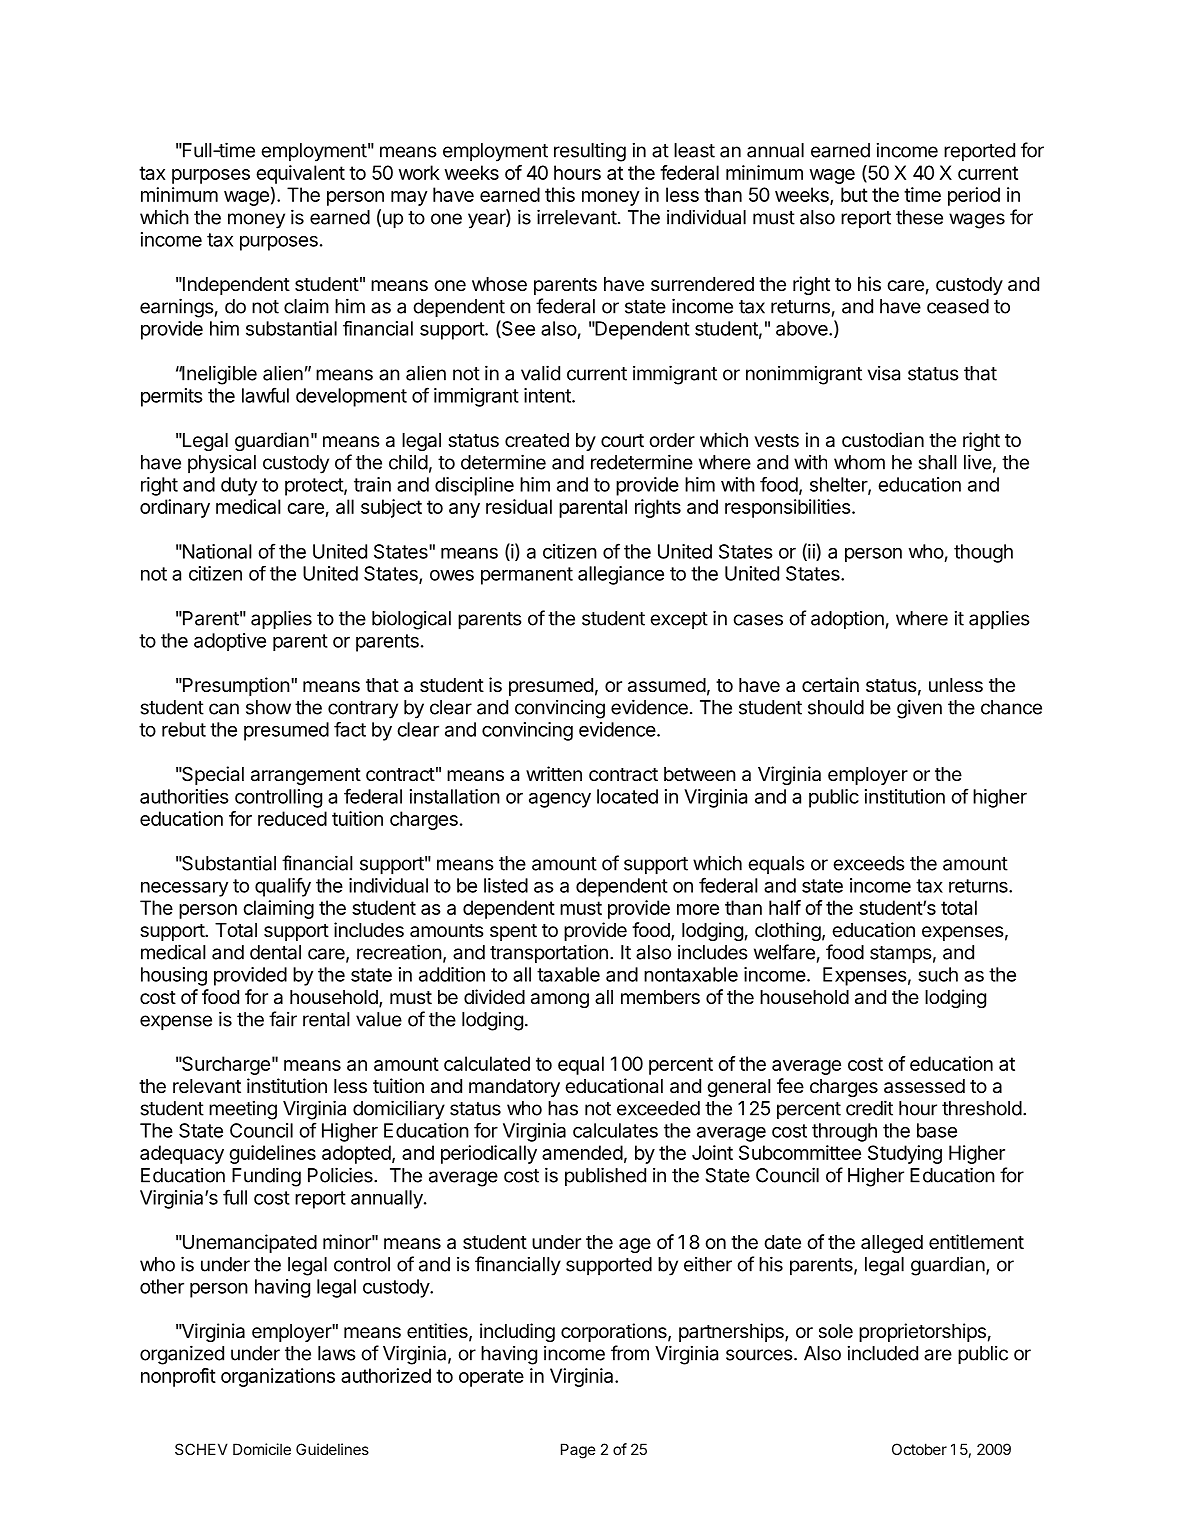 The image size is (1185, 1534). What do you see at coordinates (938, 462) in the screenshot?
I see `shall` at bounding box center [938, 462].
